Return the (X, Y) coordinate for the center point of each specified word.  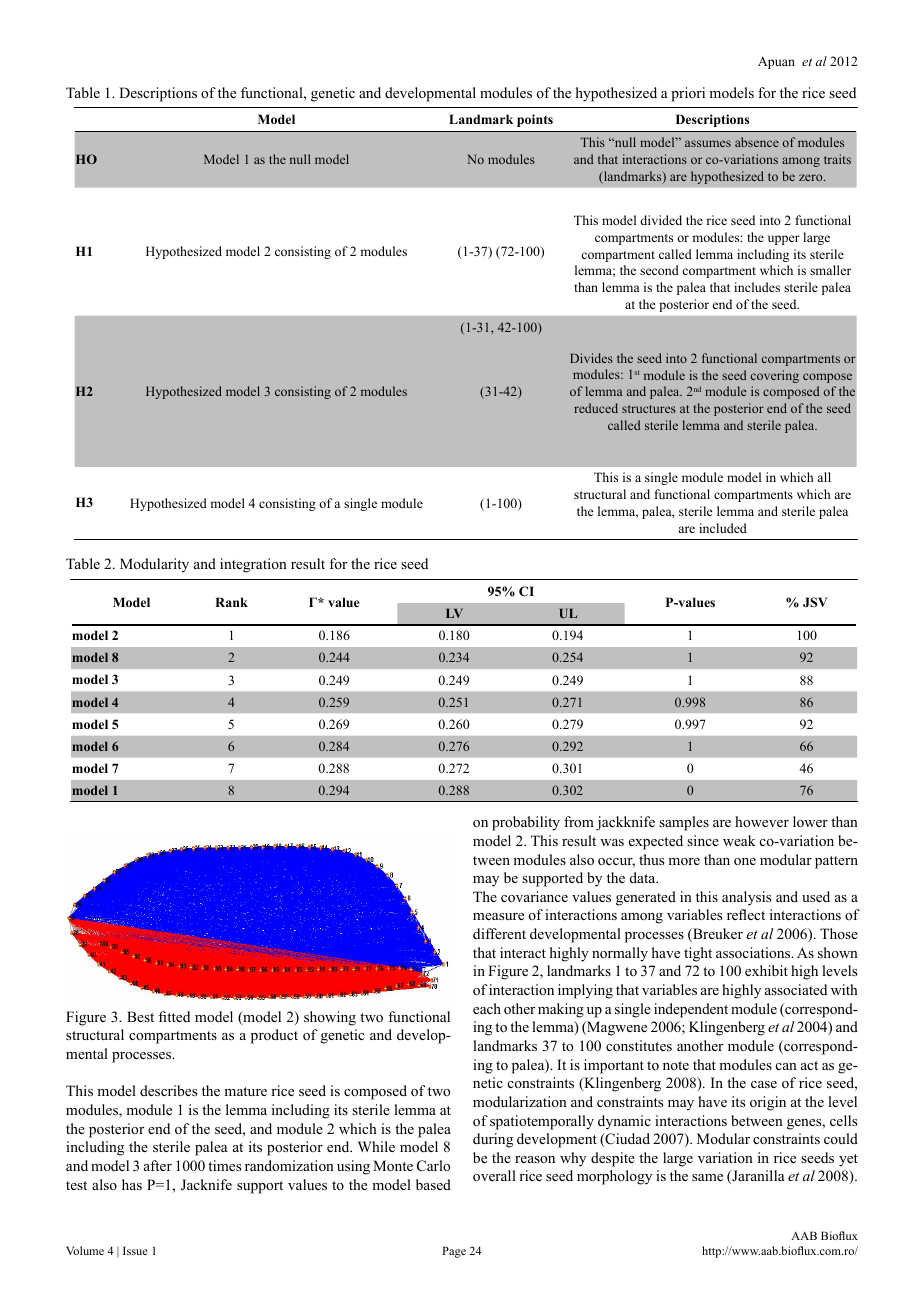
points (535, 120)
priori (688, 94)
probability (526, 823)
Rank (231, 602)
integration (253, 565)
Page (454, 1252)
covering (775, 376)
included (723, 528)
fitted (174, 1016)
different (499, 933)
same (707, 1177)
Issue (135, 1250)
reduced (596, 408)
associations (754, 952)
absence (757, 142)
